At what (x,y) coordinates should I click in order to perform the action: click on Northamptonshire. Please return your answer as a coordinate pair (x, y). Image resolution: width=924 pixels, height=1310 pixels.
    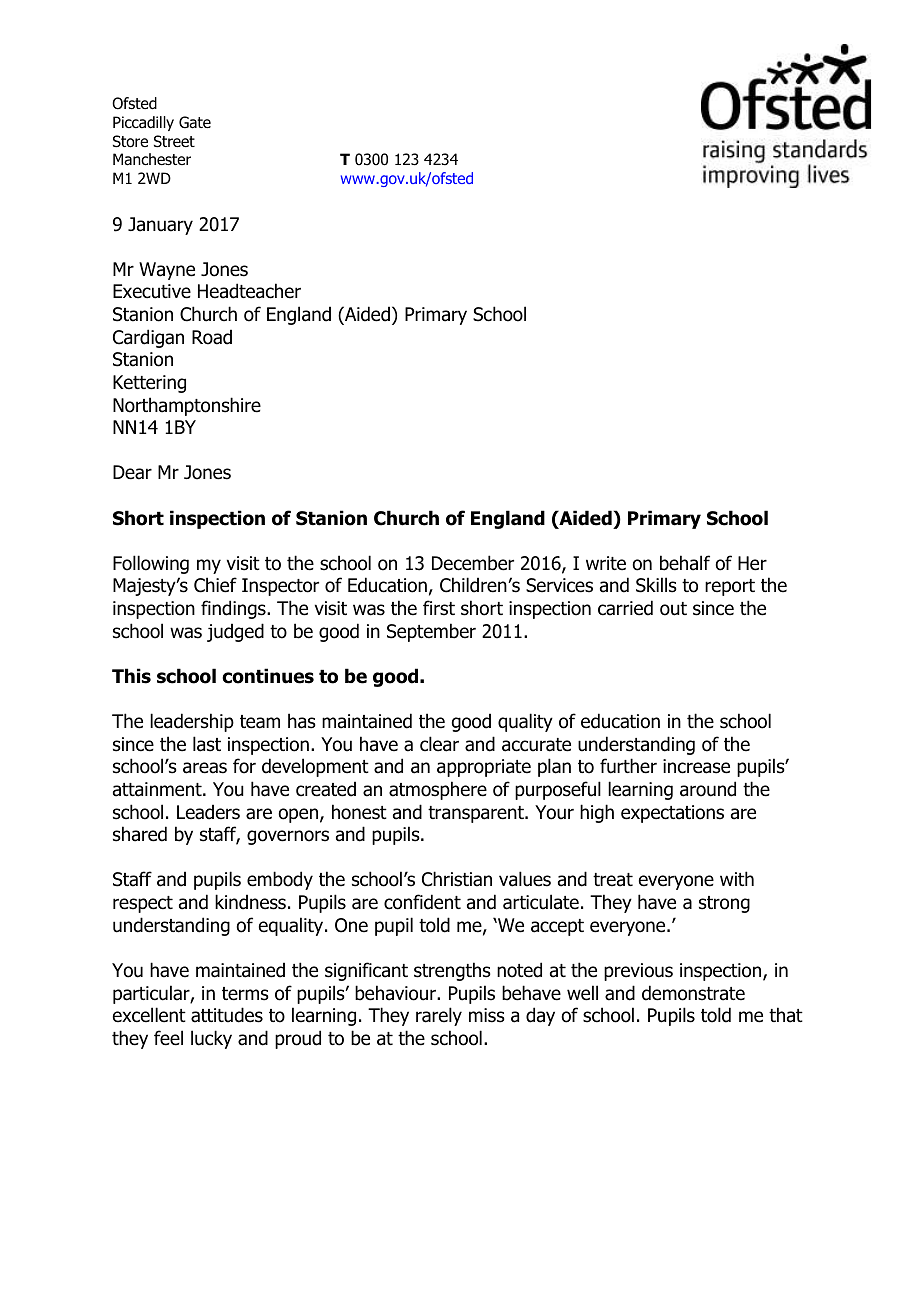
    Looking at the image, I should click on (187, 406).
